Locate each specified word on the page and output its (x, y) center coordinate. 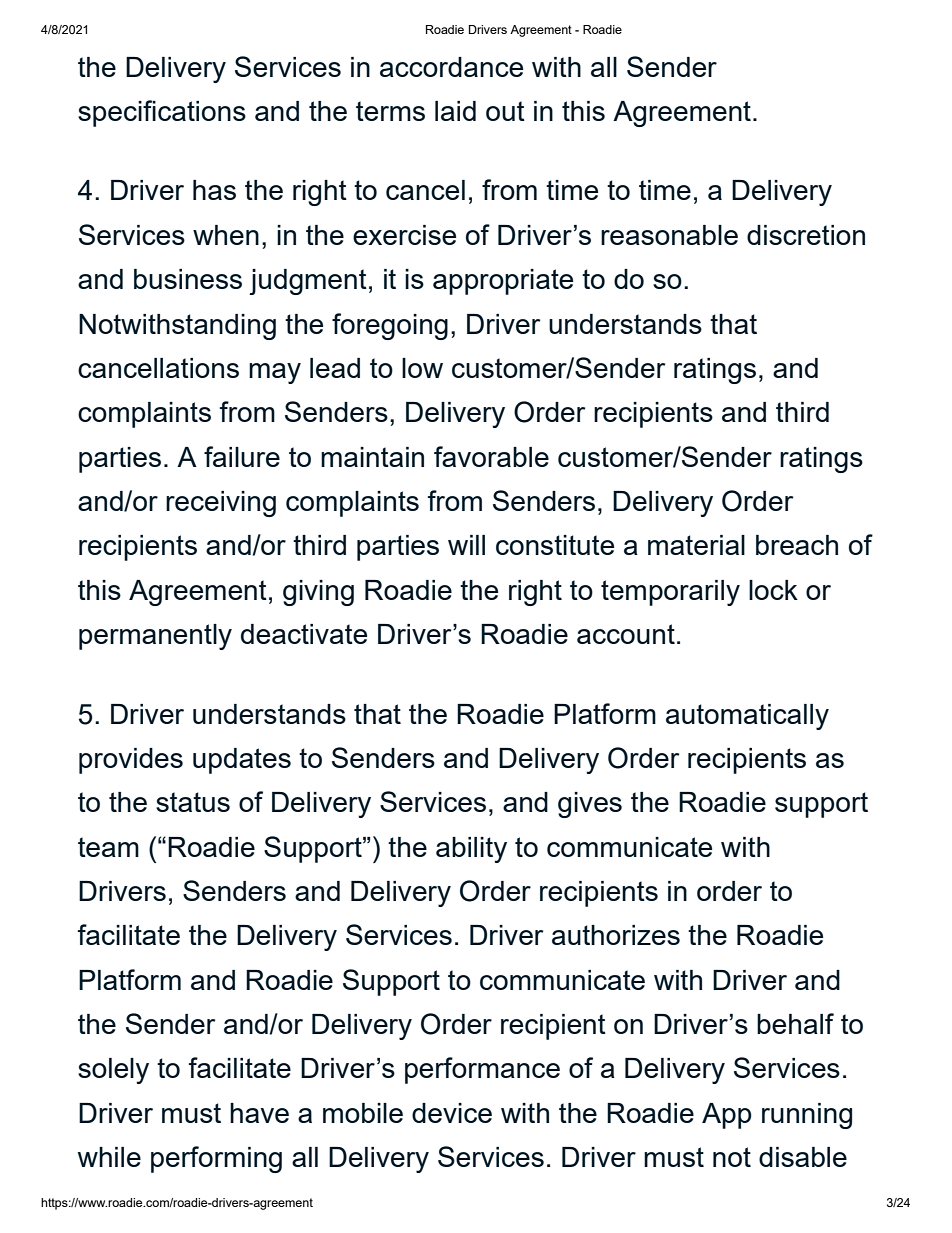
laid (455, 111)
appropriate (503, 282)
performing (216, 1159)
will (466, 545)
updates (242, 761)
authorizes (616, 935)
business (188, 279)
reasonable (669, 235)
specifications (162, 113)
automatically (747, 717)
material (696, 545)
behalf (795, 1023)
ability (471, 850)
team (108, 847)
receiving (221, 504)
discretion (806, 235)
